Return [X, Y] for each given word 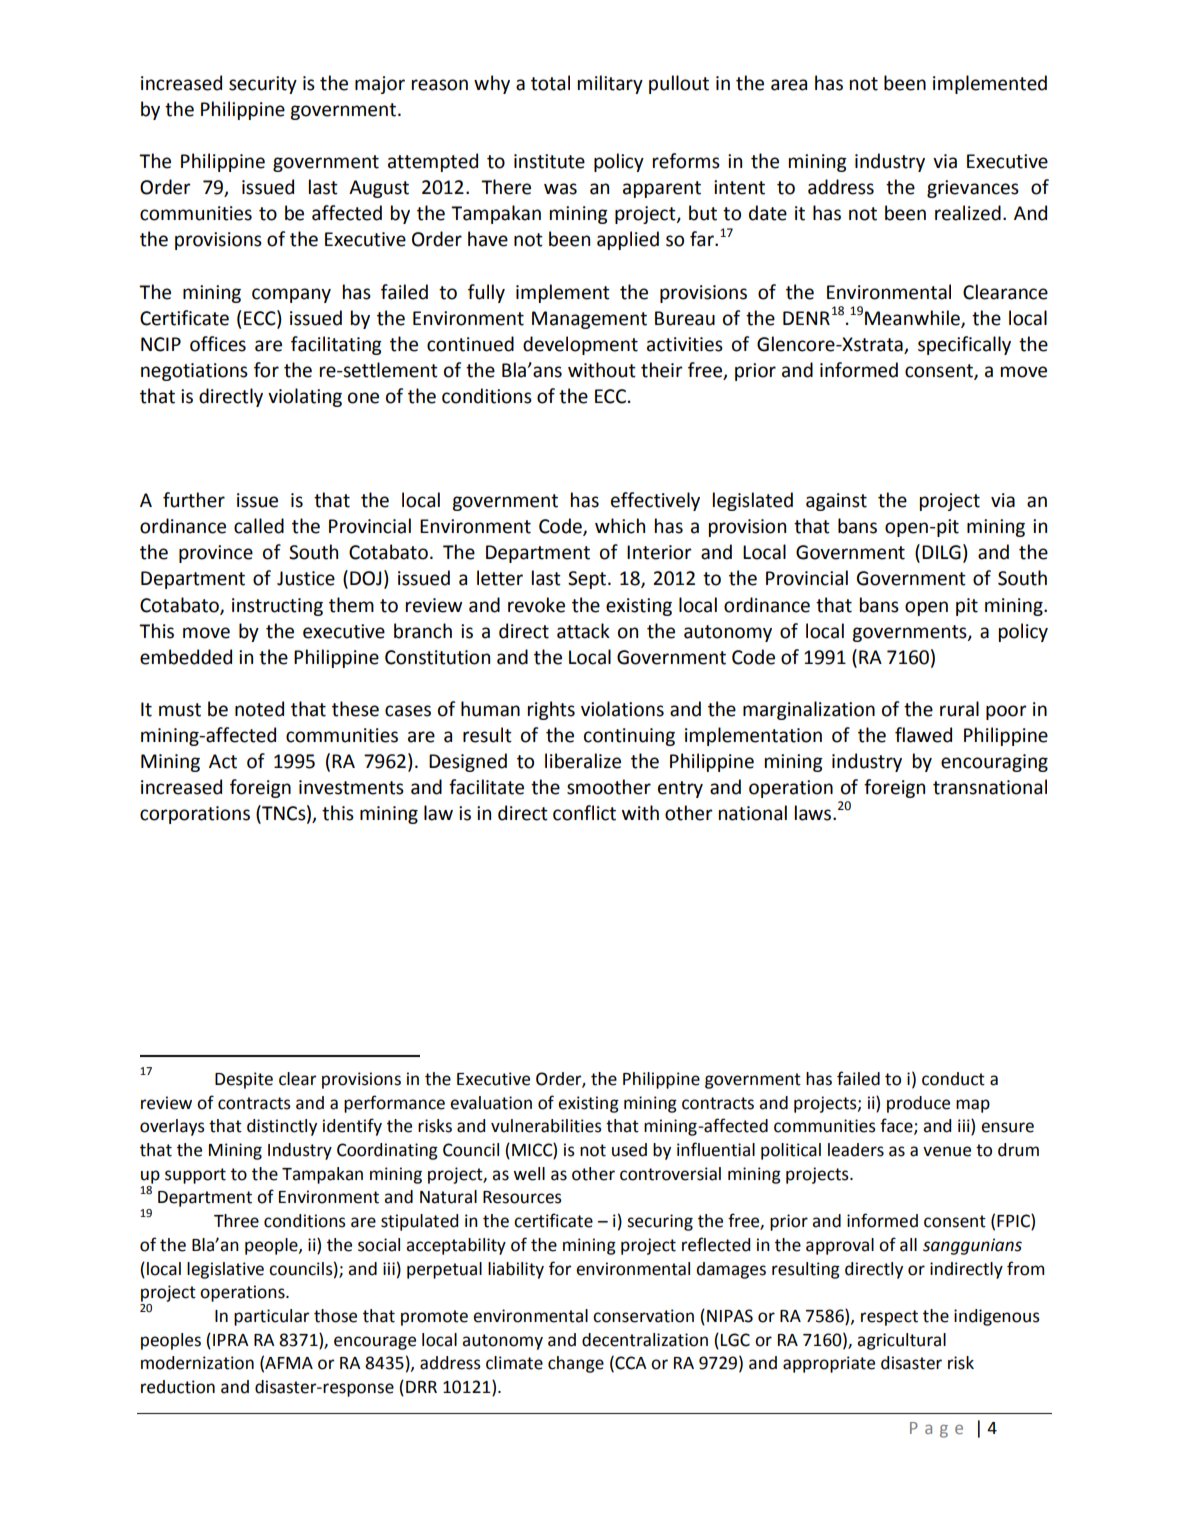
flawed [923, 735]
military [610, 84]
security [263, 85]
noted [259, 709]
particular [271, 1317]
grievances [973, 189]
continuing [629, 737]
